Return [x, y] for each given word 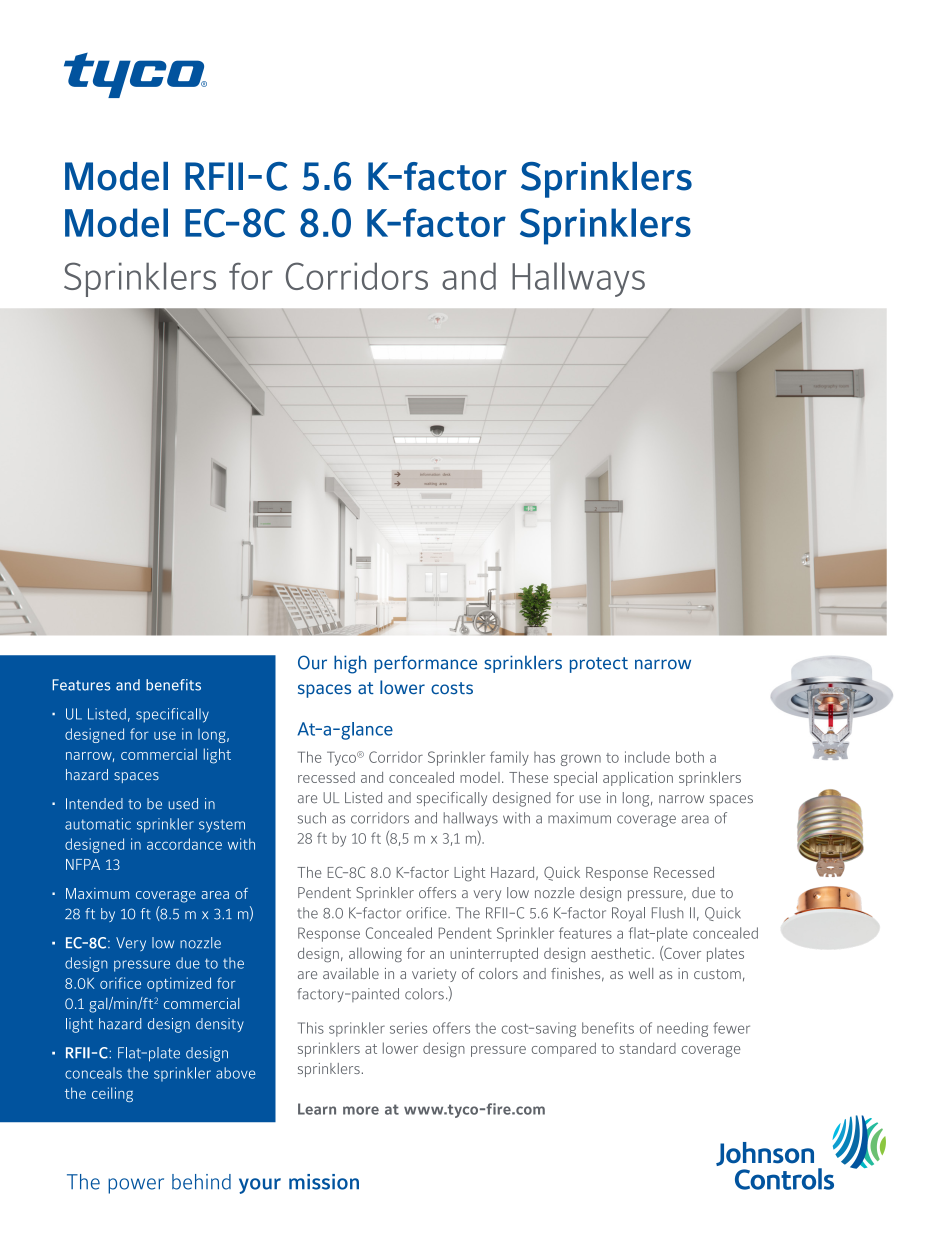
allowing [375, 955]
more [361, 1110]
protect [599, 665]
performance [425, 664]
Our [312, 662]
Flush [667, 913]
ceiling [112, 1094]
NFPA [83, 864]
